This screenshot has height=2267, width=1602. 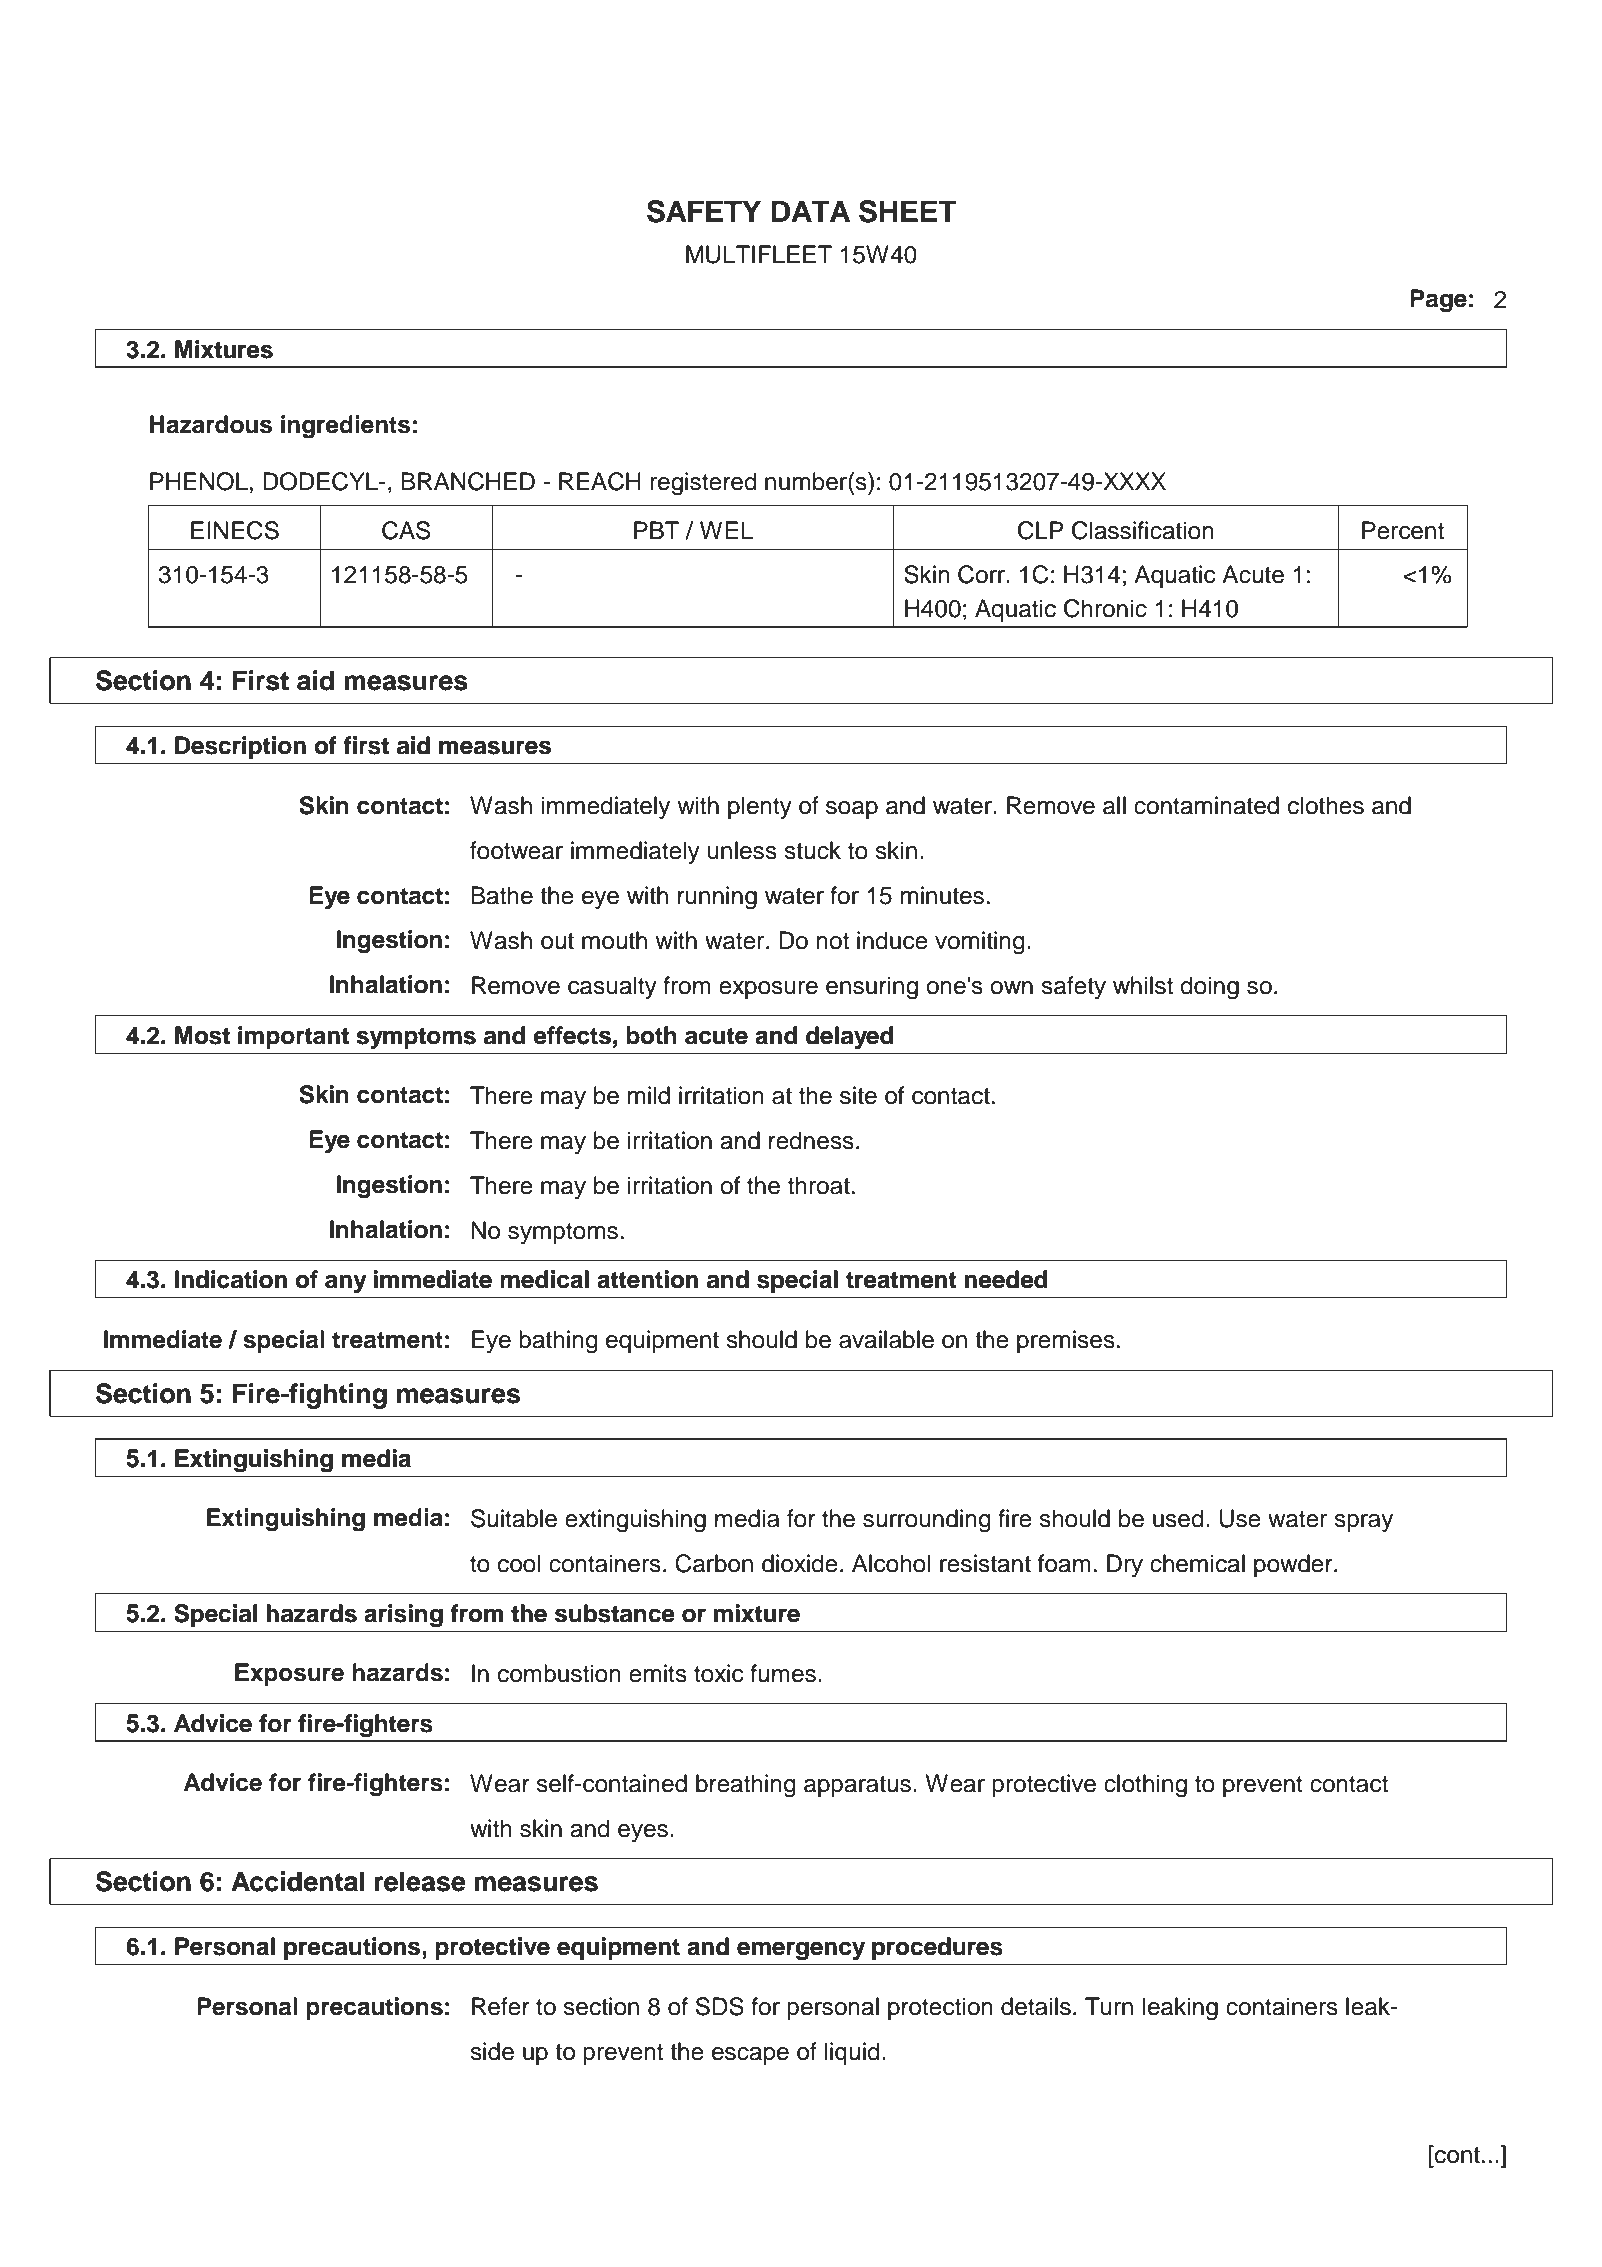 I want to click on Page, so click(x=1438, y=301).
